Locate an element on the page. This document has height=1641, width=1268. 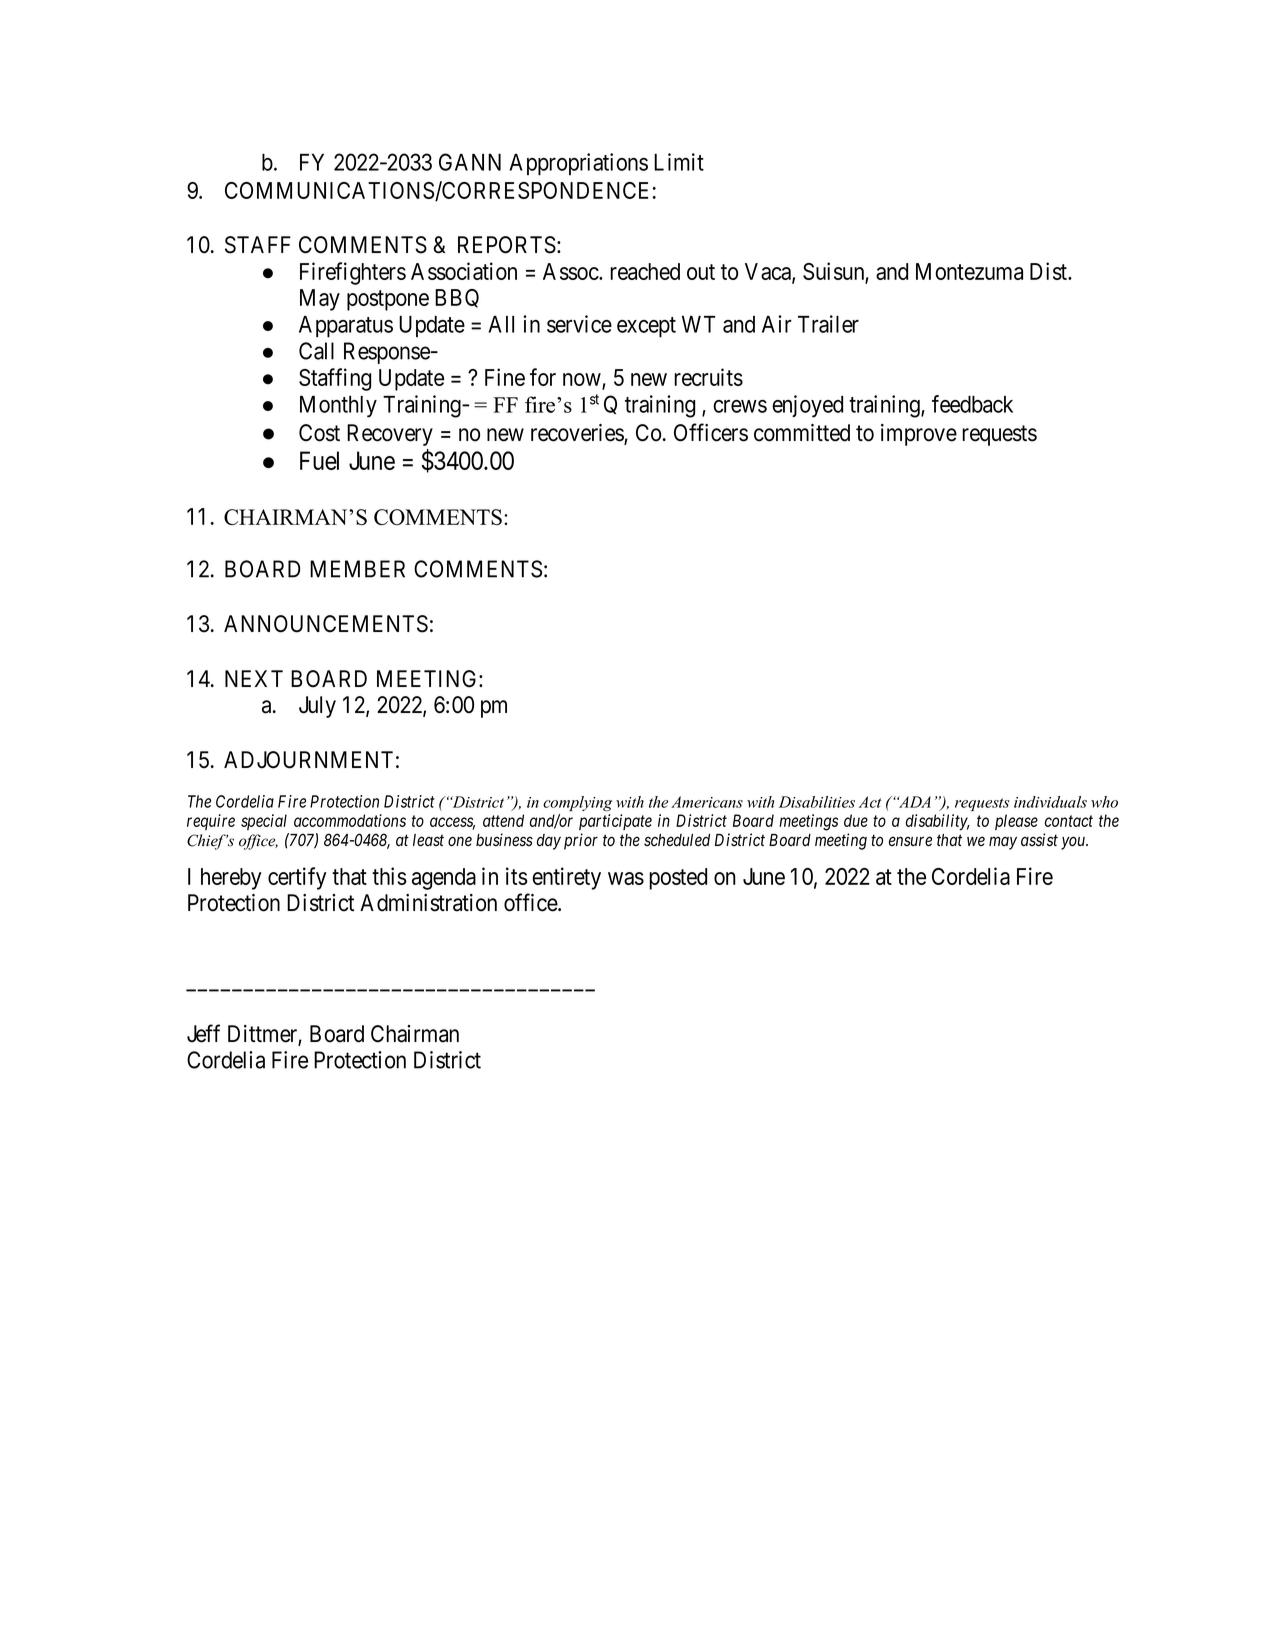
improve is located at coordinates (919, 435).
